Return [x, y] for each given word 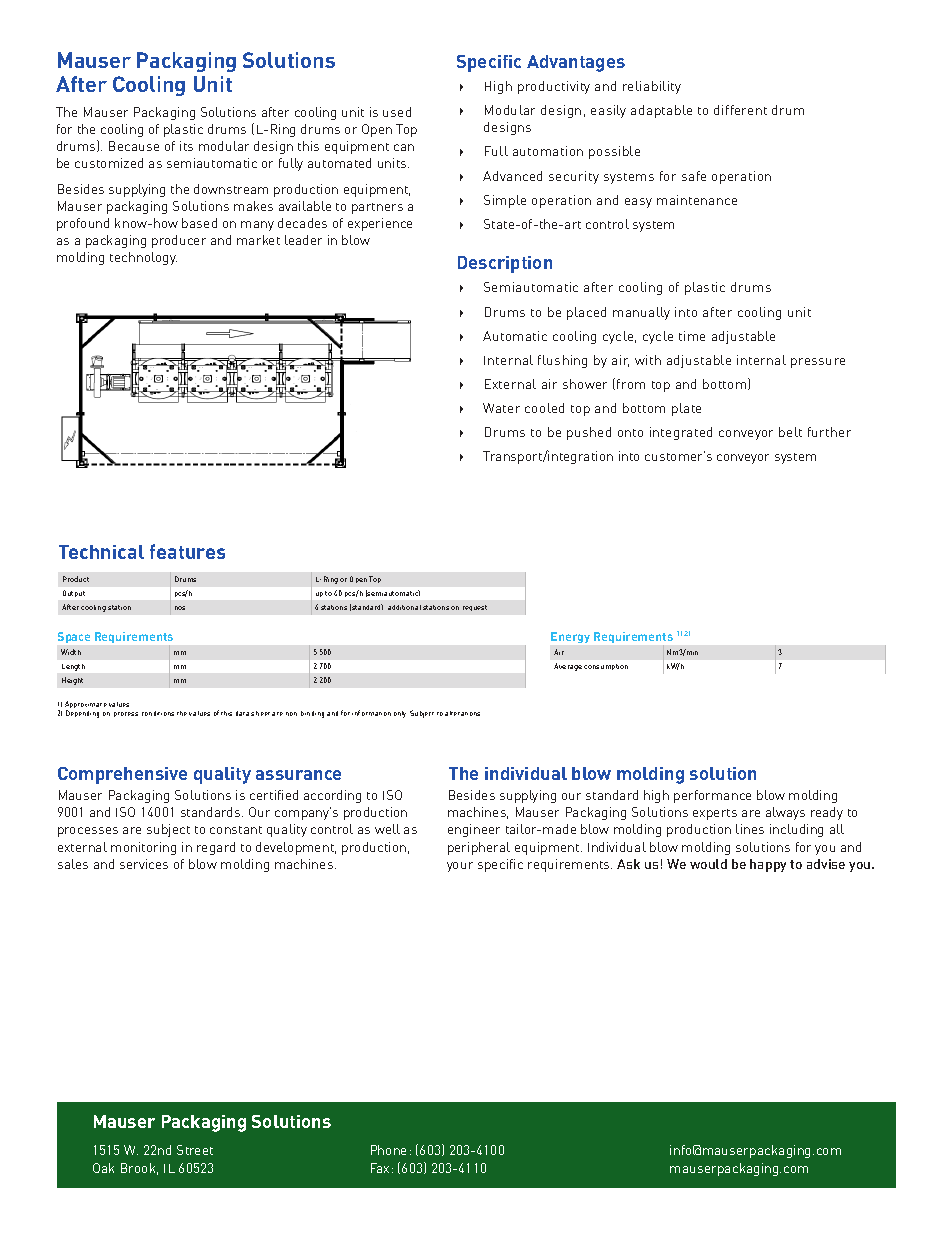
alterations [462, 713]
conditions [158, 713]
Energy [570, 637]
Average [568, 667]
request [475, 608]
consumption [606, 667]
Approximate [86, 706]
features [187, 551]
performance [712, 796]
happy [768, 865]
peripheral [479, 848]
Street [195, 1150]
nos [180, 608]
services [144, 864]
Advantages [576, 63]
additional [404, 607]
